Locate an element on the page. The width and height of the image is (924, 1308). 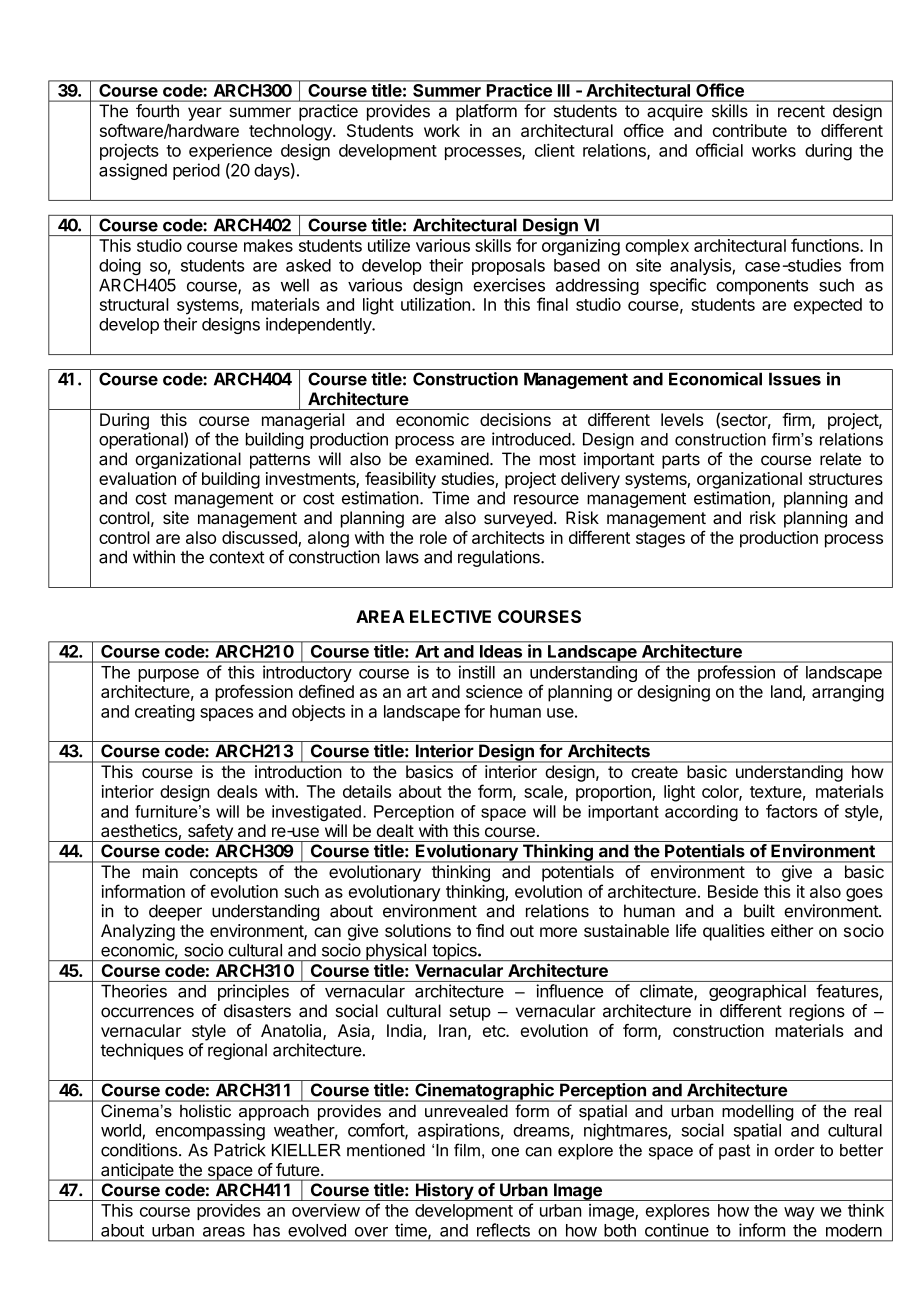
reflects is located at coordinates (503, 1230).
